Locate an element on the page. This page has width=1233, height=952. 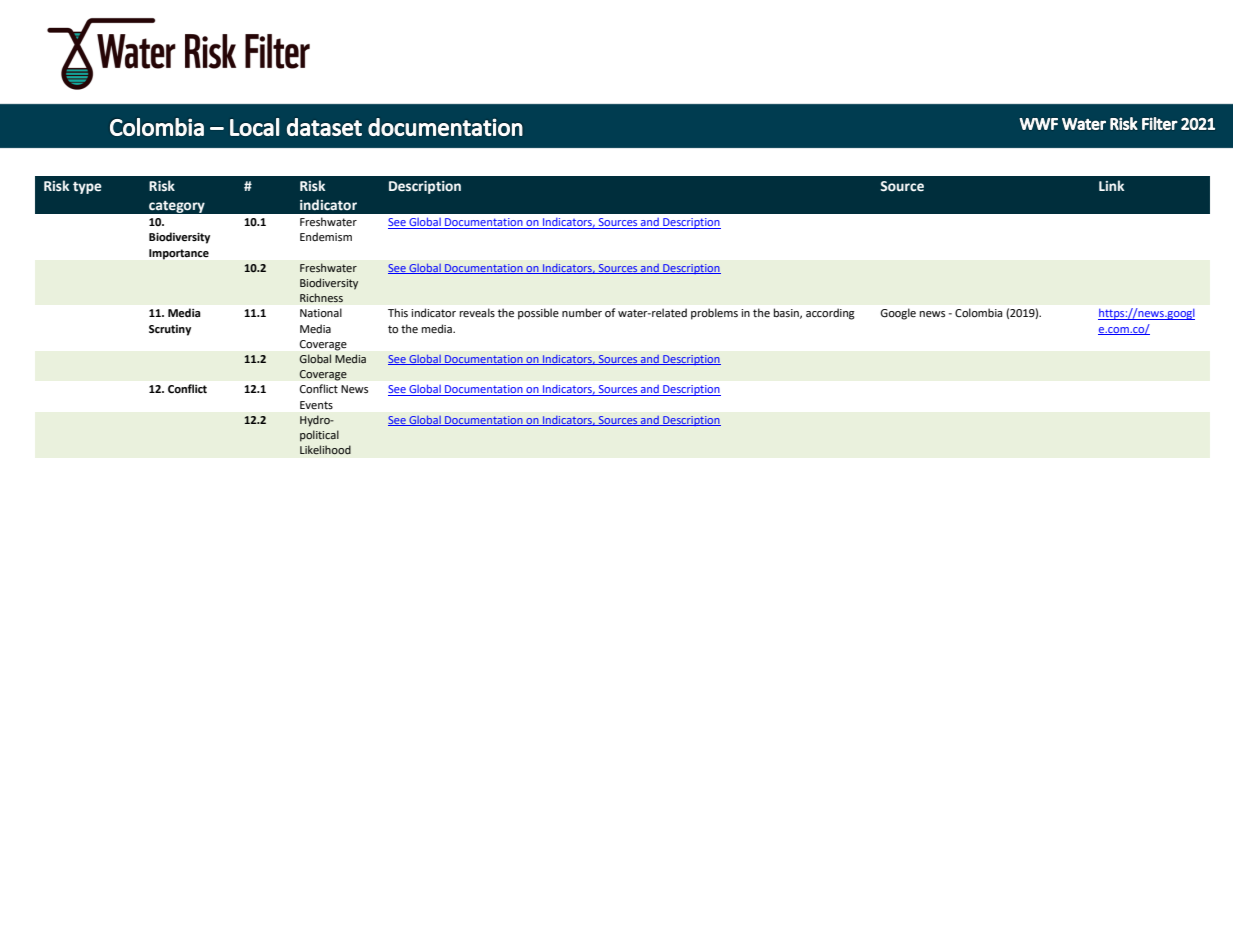
Colombia is located at coordinates (979, 313).
